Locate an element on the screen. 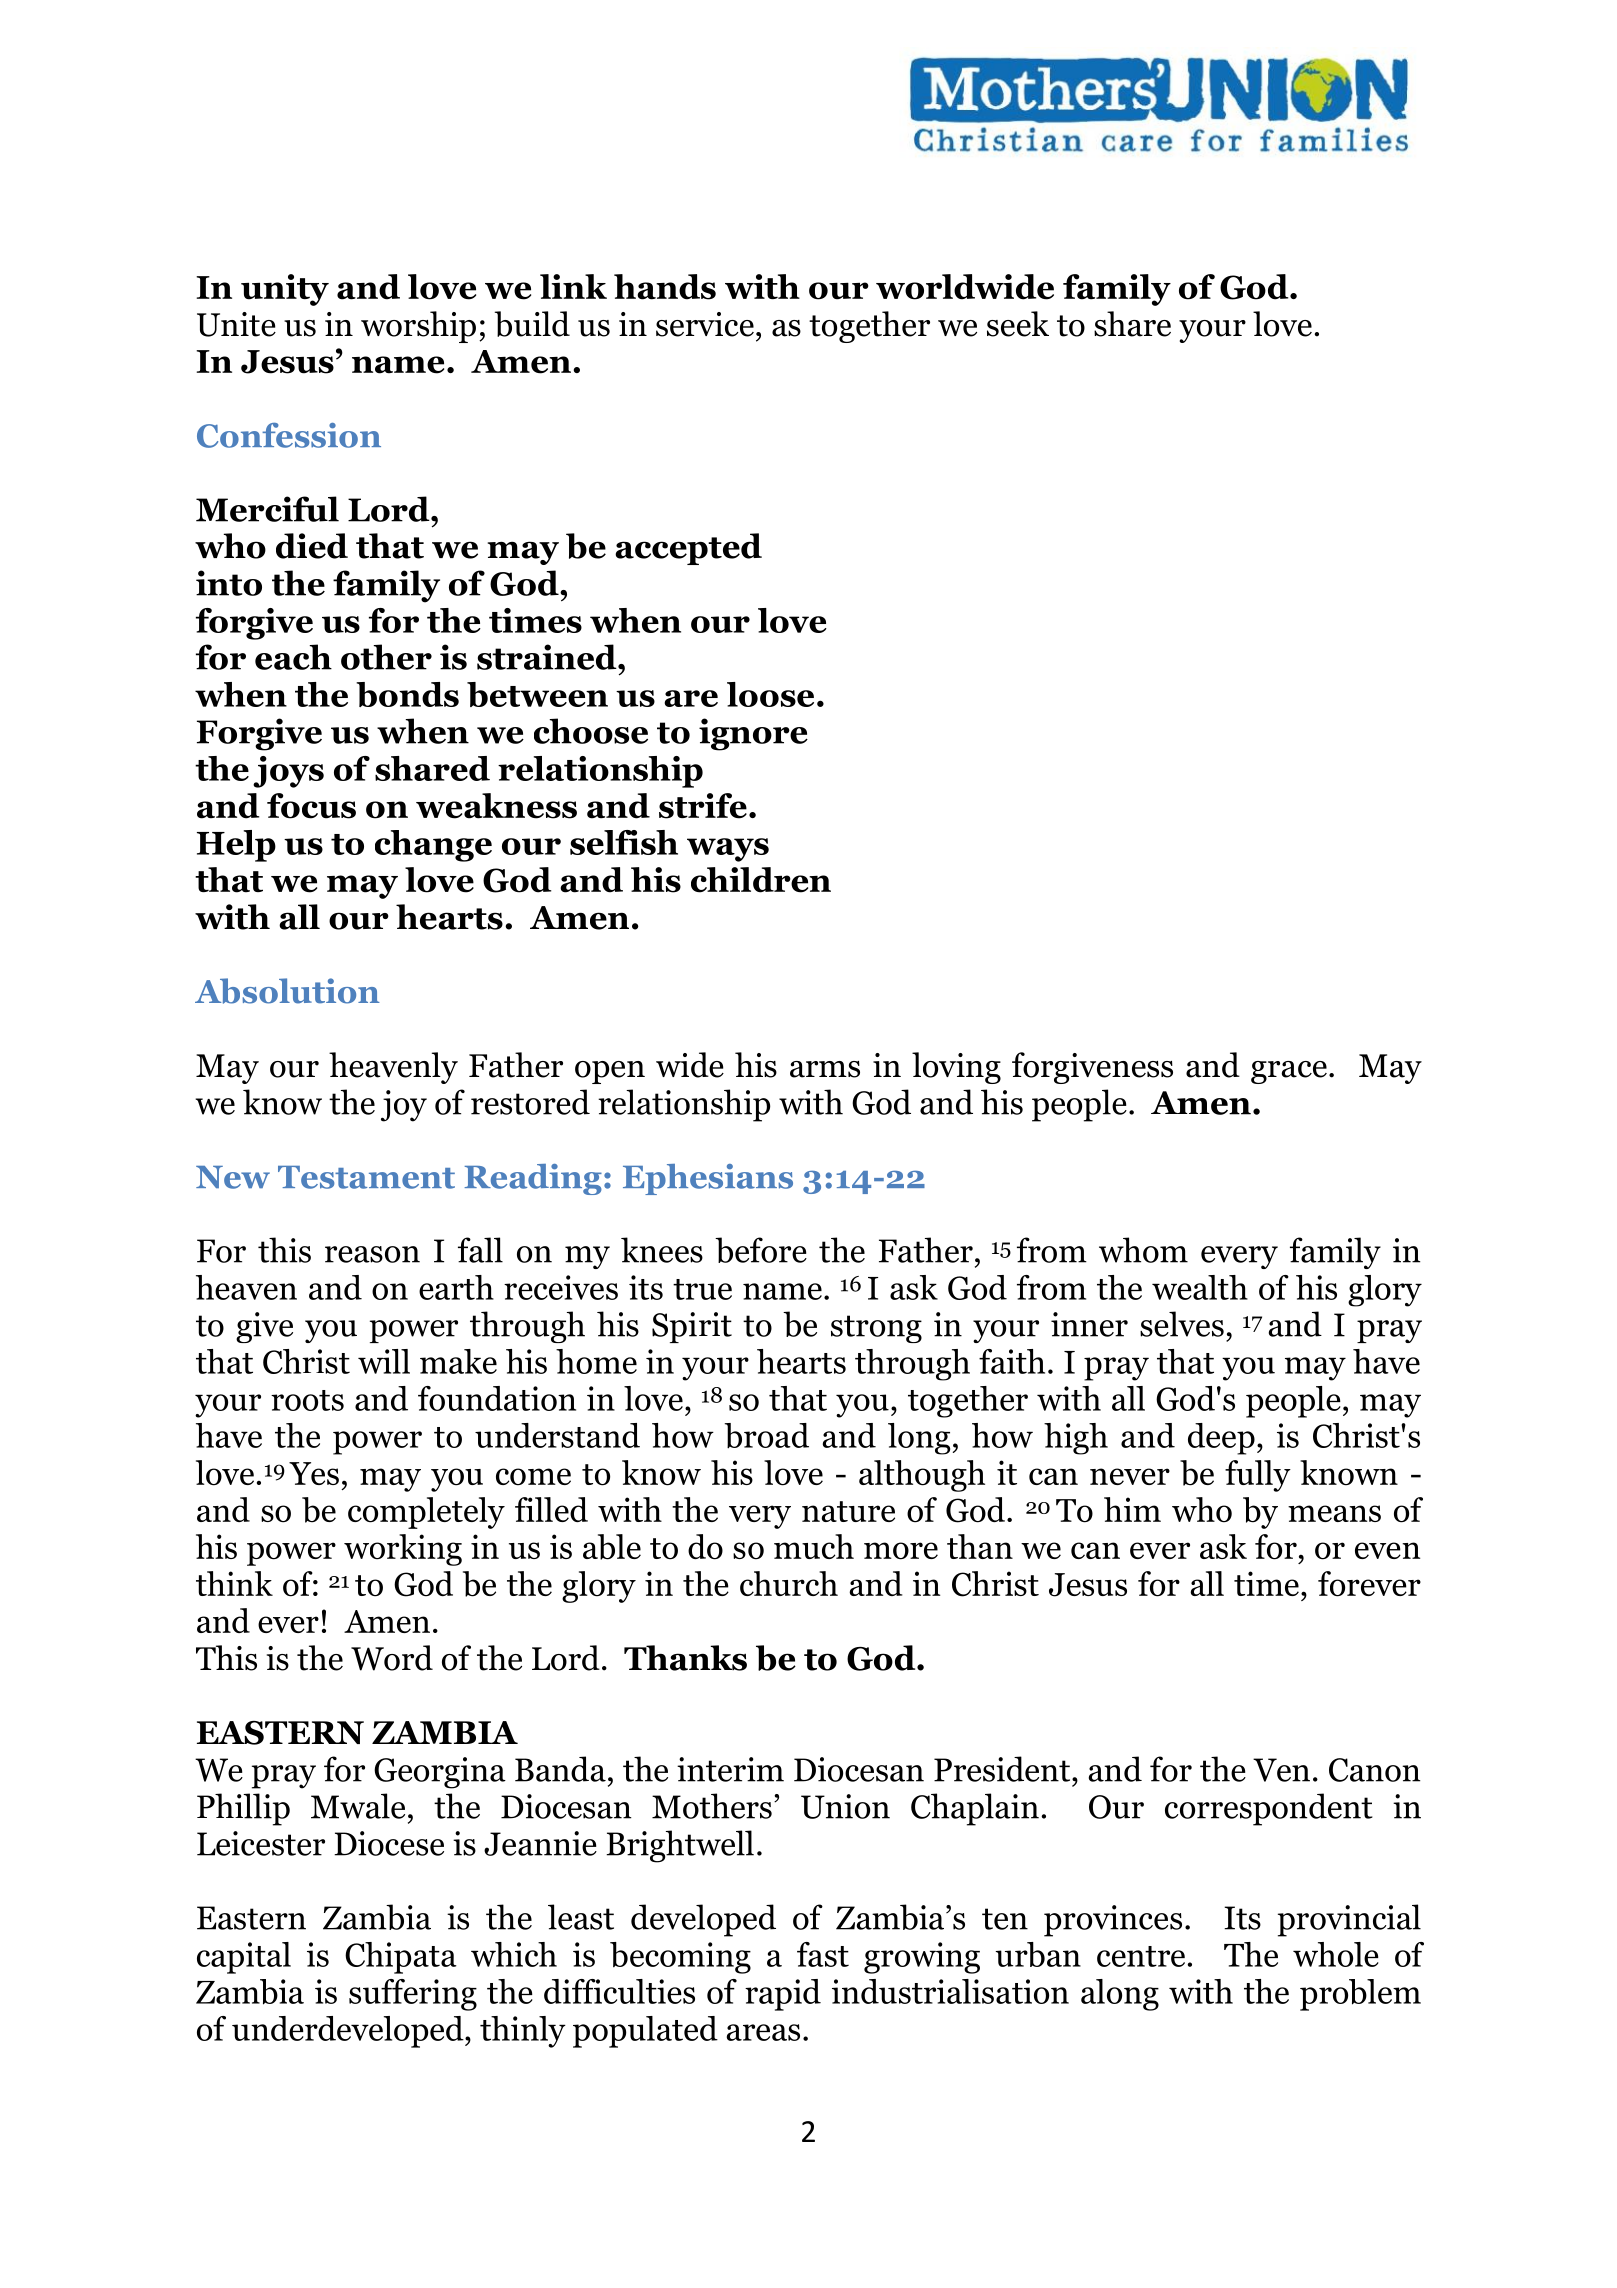 This screenshot has height=2288, width=1617. worship is located at coordinates (418, 327).
